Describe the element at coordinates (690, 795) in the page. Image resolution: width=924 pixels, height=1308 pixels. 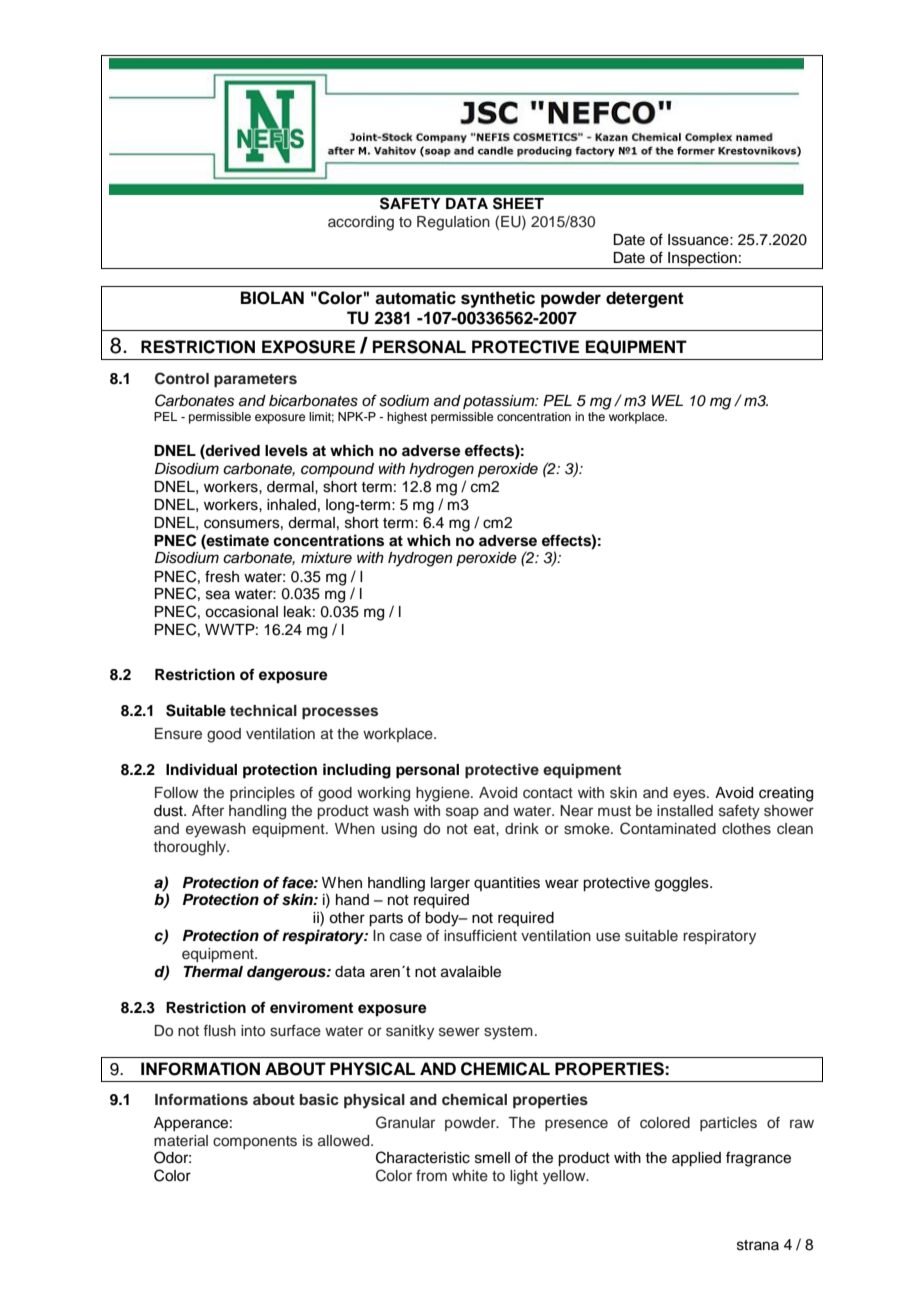
I see `eyes` at that location.
